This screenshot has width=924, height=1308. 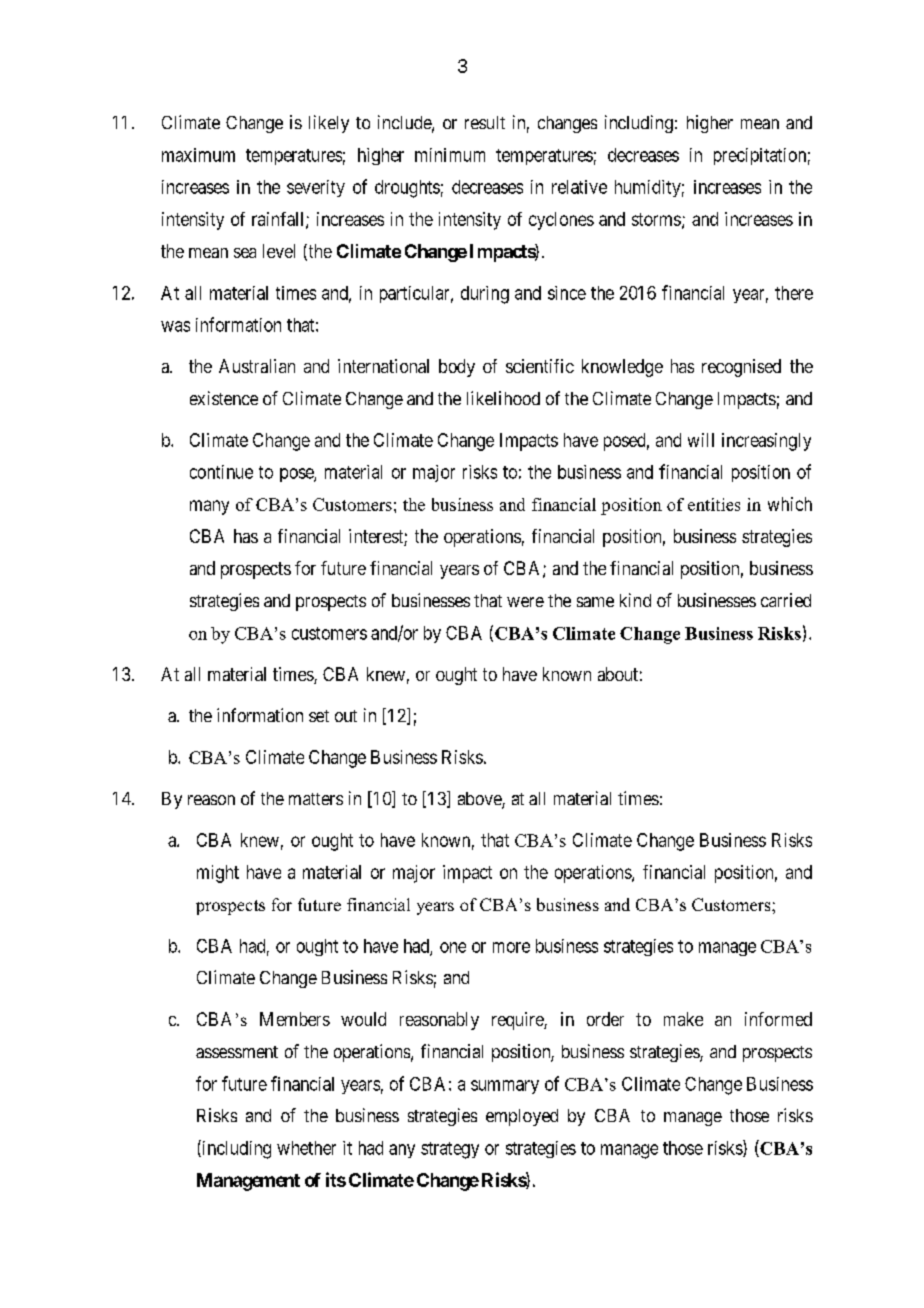 What do you see at coordinates (714, 504) in the screenshot?
I see `entities` at bounding box center [714, 504].
